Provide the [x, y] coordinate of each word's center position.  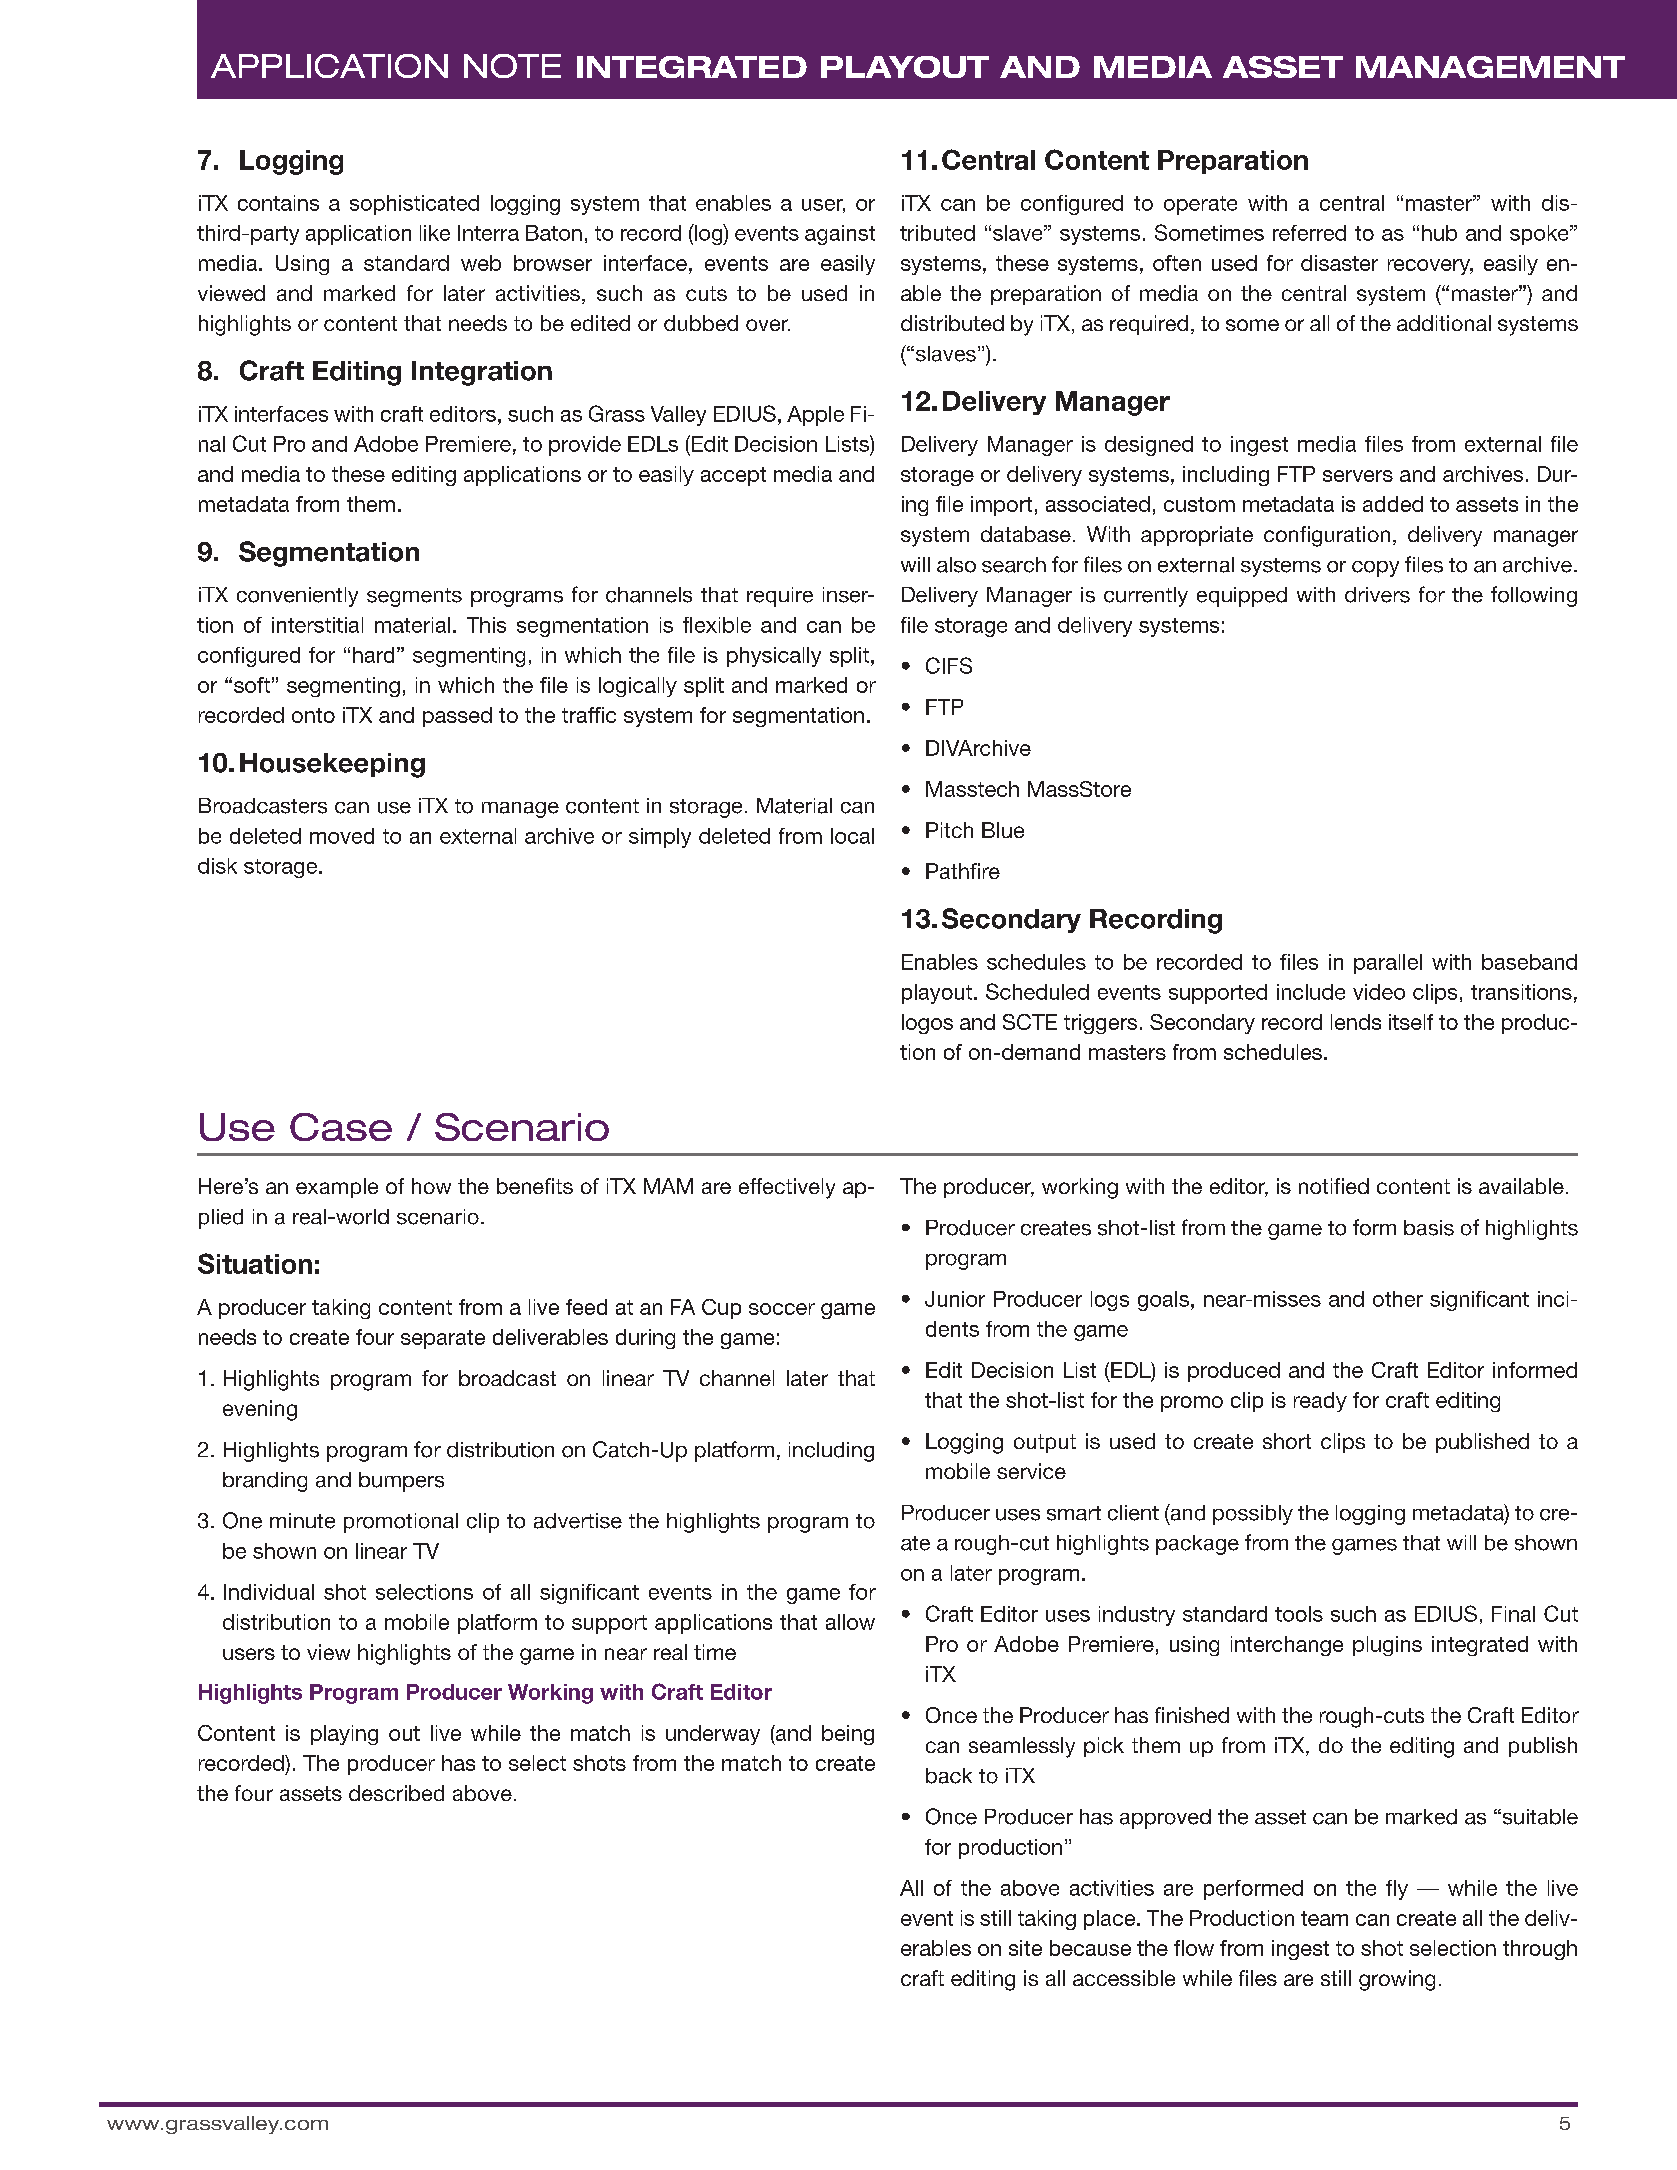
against [840, 235]
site [1025, 1948]
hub [1439, 233]
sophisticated [414, 205]
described [396, 1793]
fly [1397, 1890]
